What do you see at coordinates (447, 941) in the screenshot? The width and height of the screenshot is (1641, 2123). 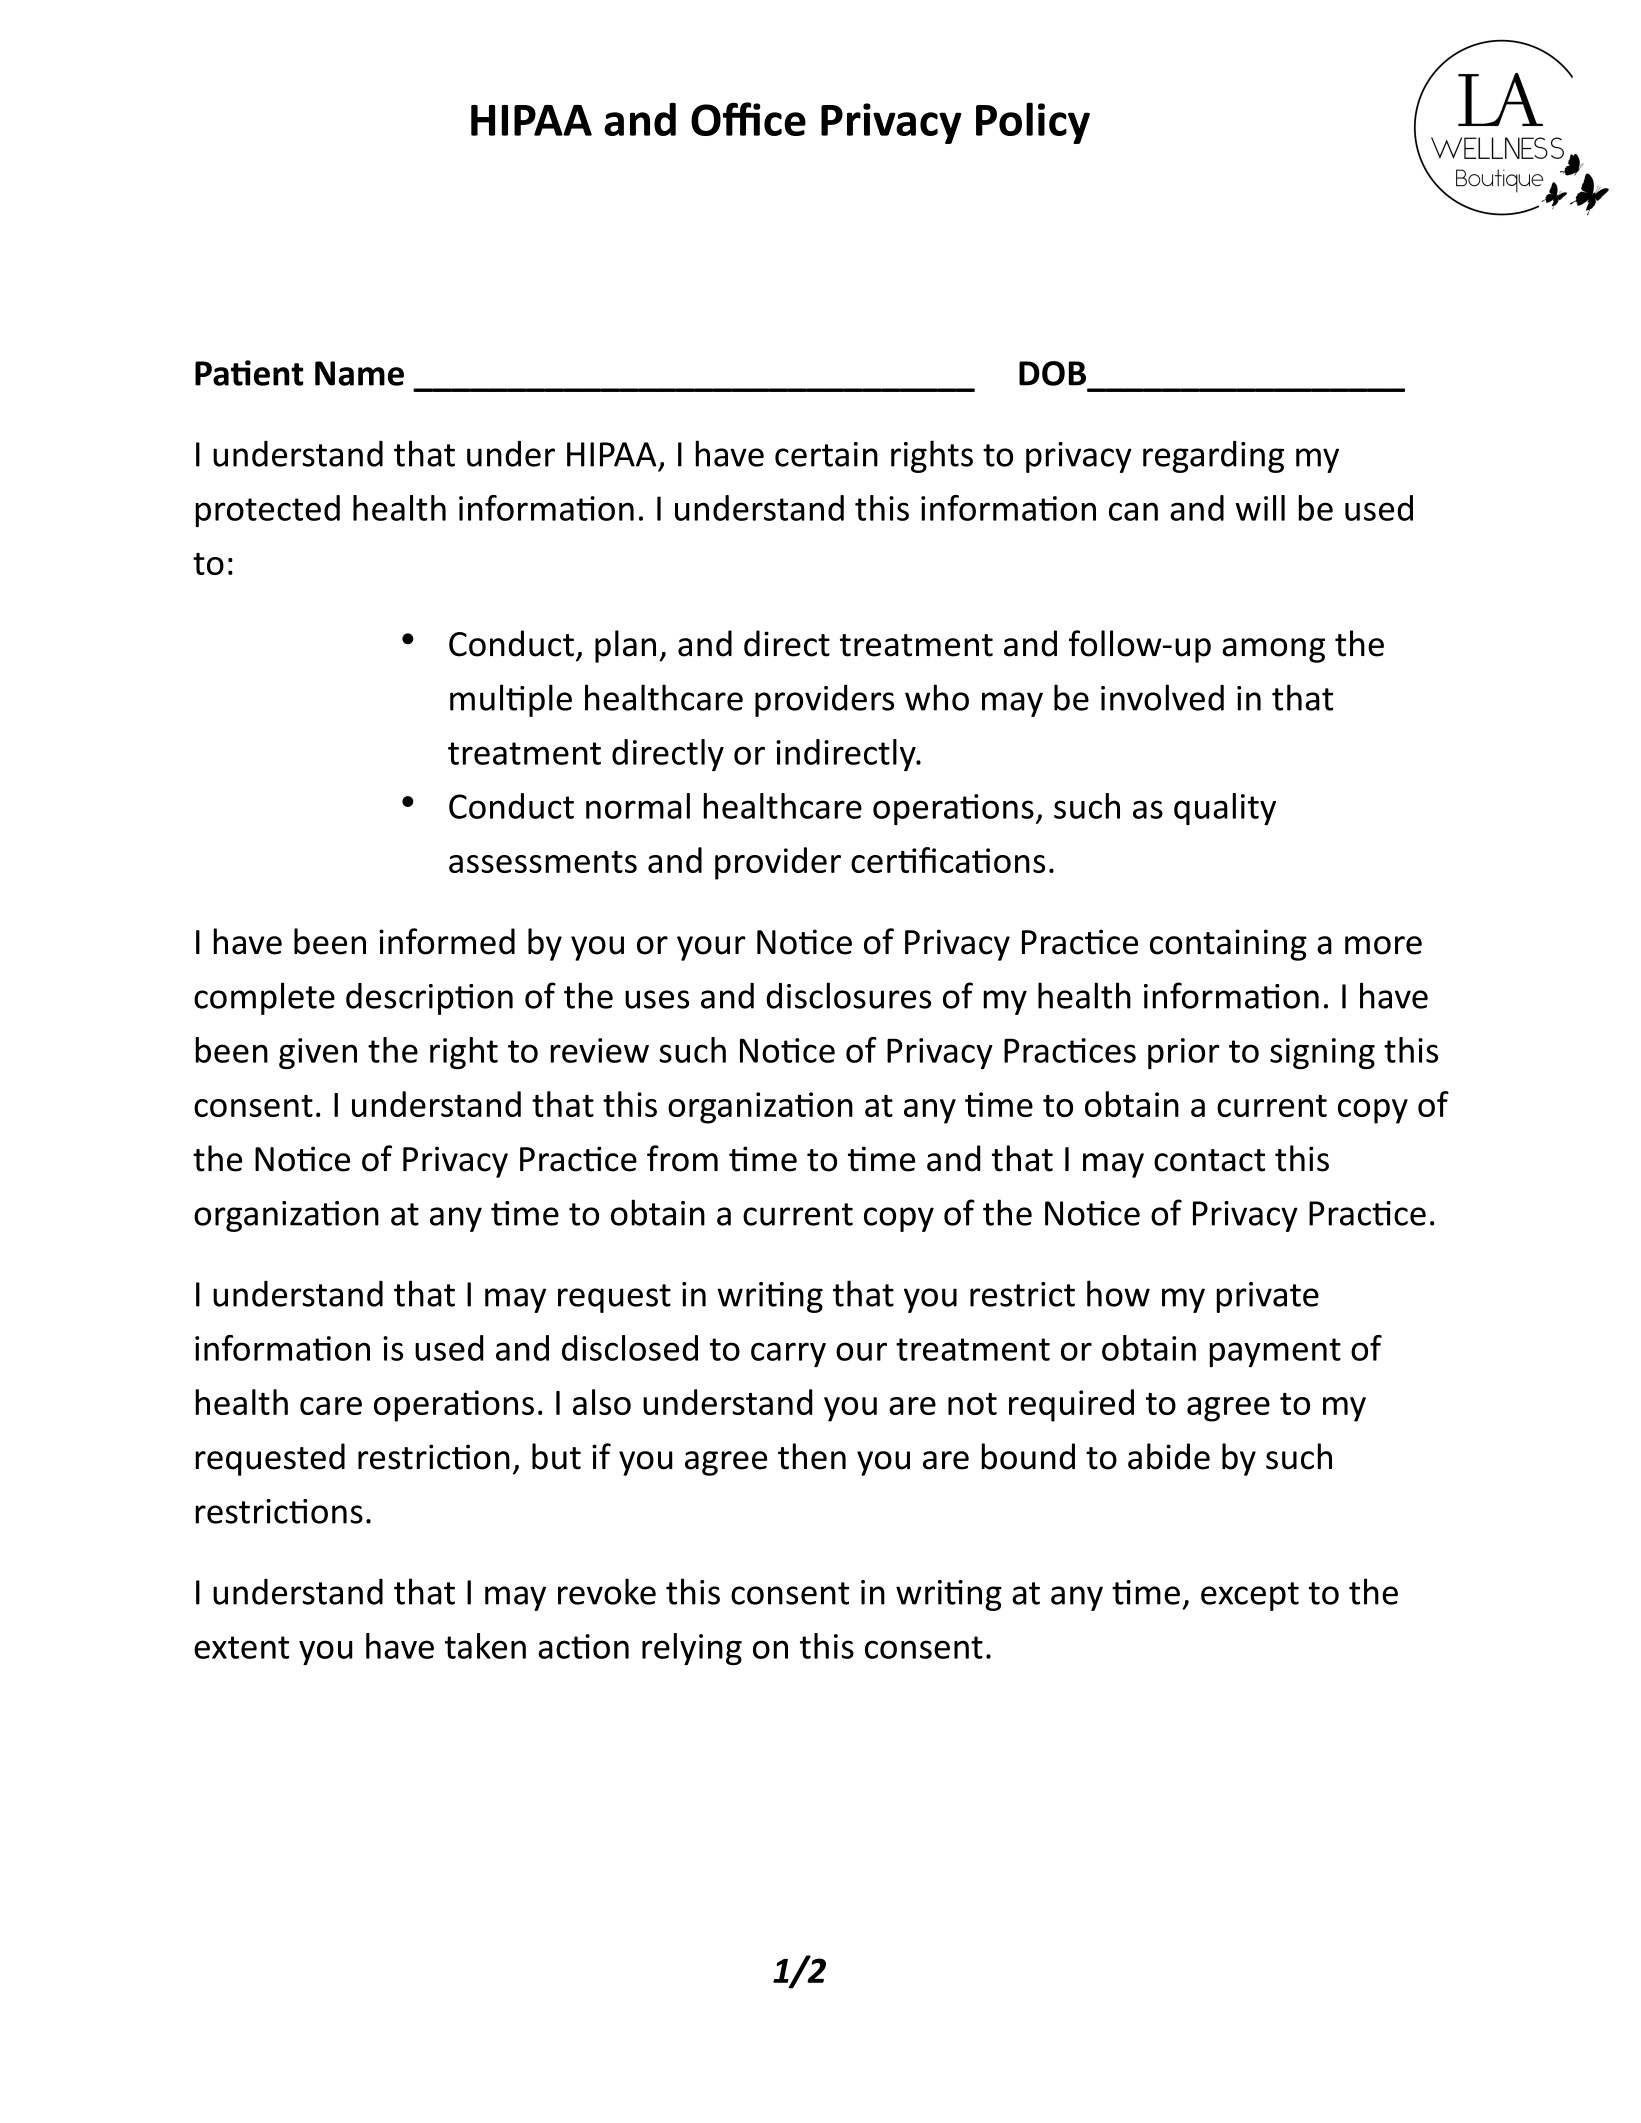 I see `informed` at bounding box center [447, 941].
